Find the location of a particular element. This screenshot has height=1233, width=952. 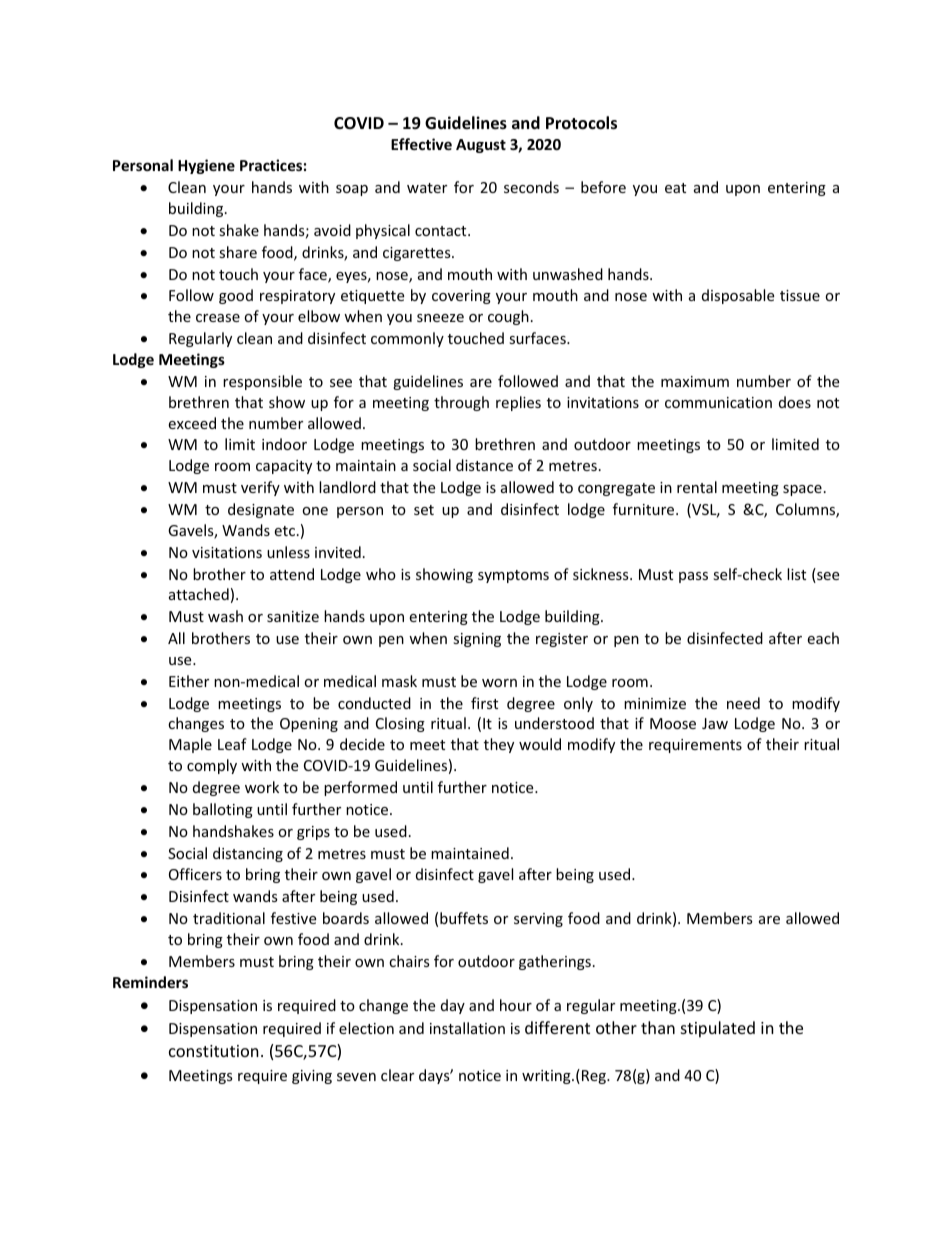

constitution is located at coordinates (214, 1051).
